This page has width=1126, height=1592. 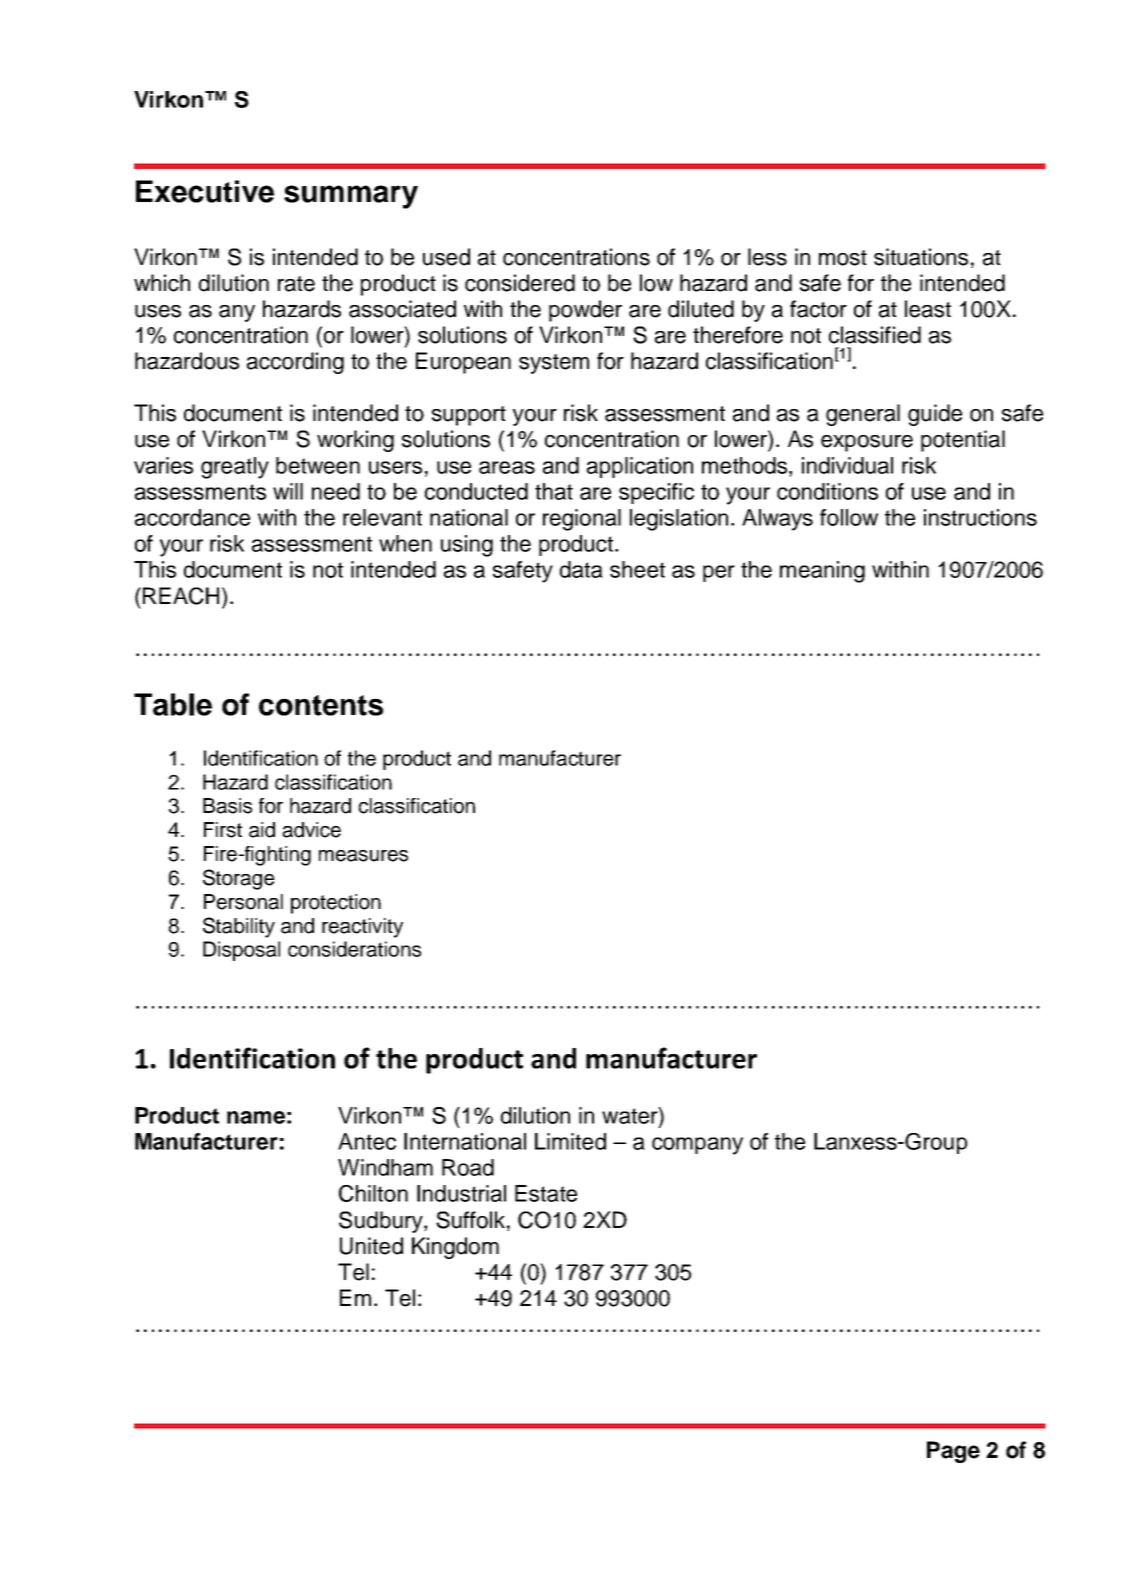 What do you see at coordinates (921, 257) in the page?
I see `situations` at bounding box center [921, 257].
